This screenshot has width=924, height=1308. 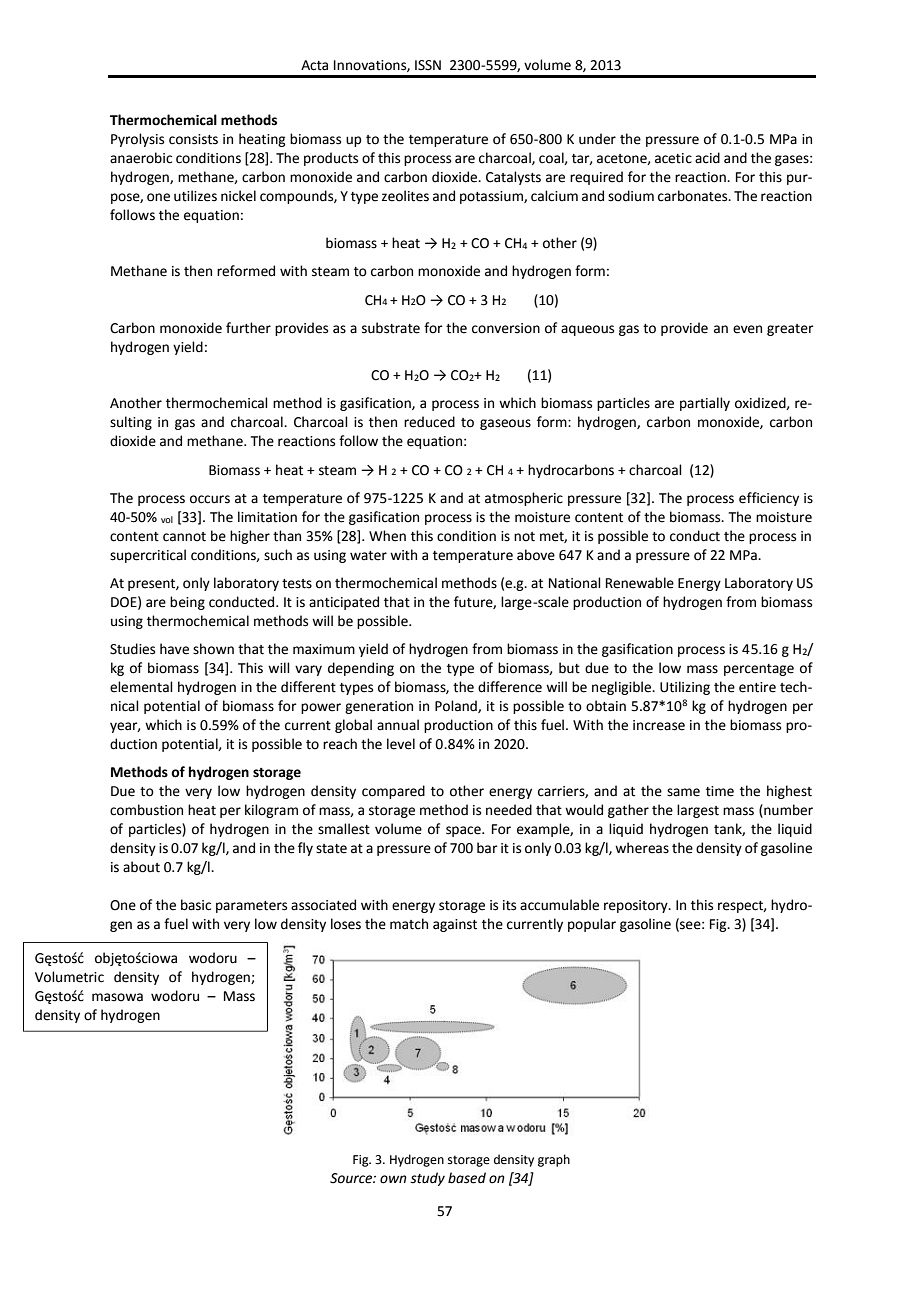 What do you see at coordinates (193, 139) in the screenshot?
I see `consists` at bounding box center [193, 139].
